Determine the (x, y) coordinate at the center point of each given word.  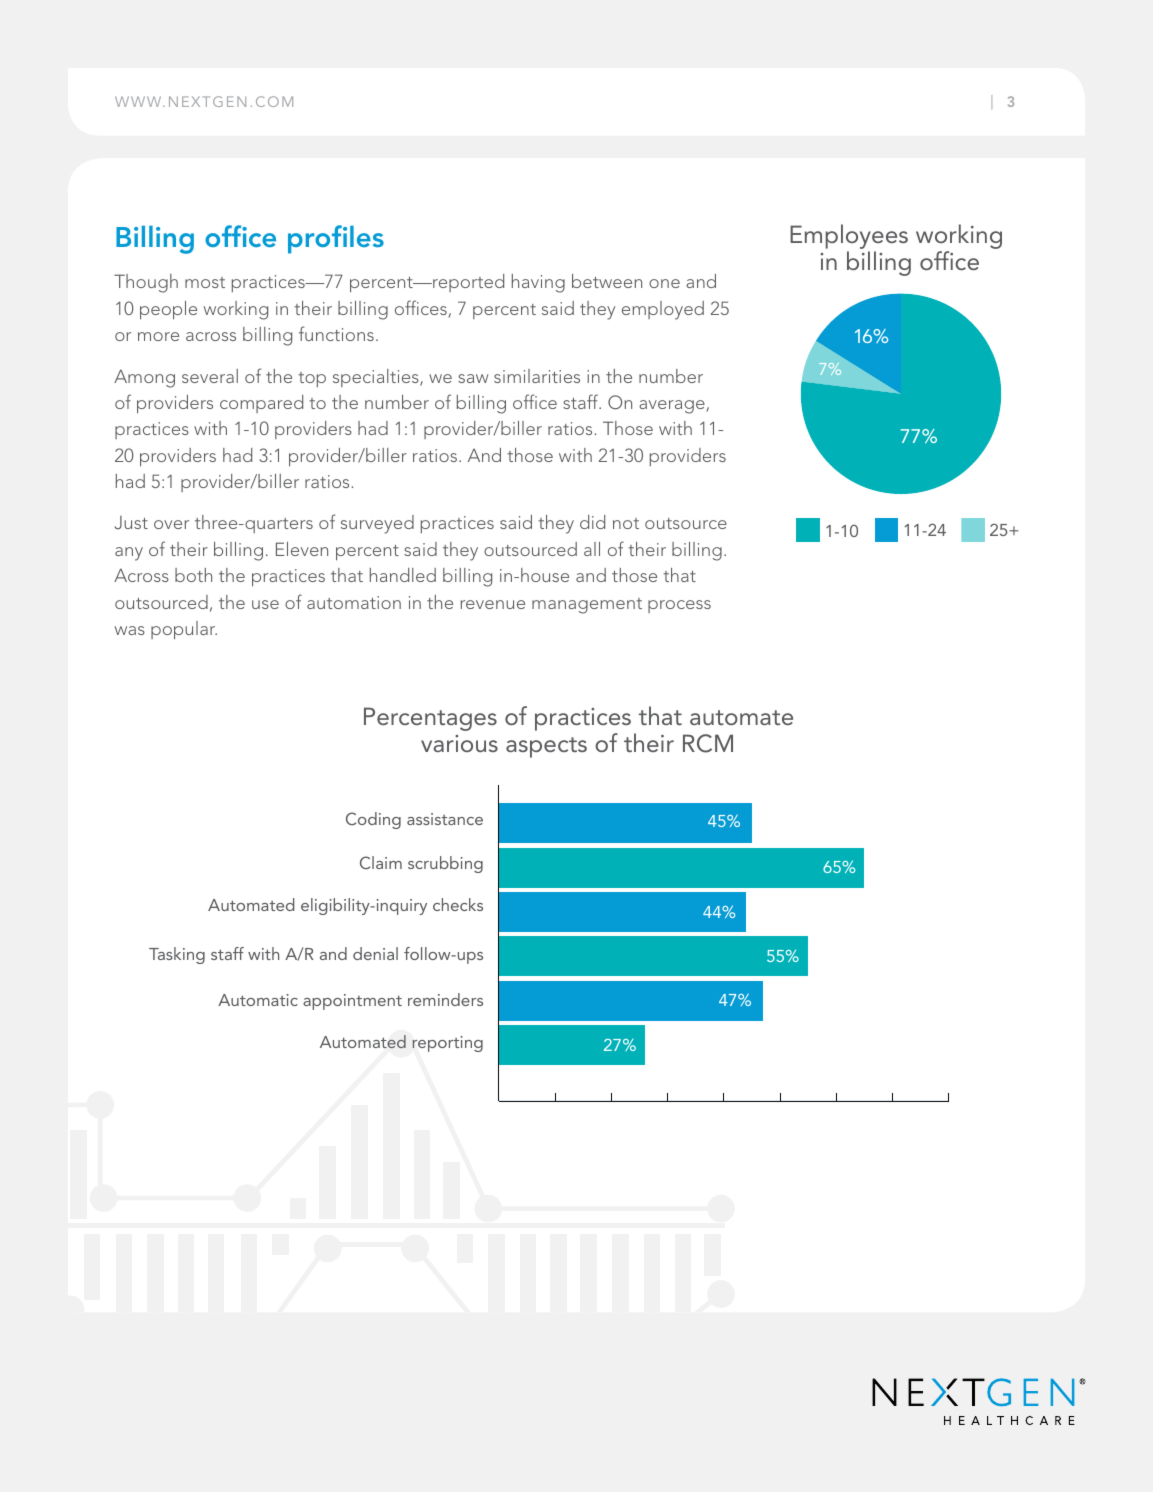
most (205, 282)
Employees (849, 238)
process (679, 606)
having (538, 283)
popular (184, 630)
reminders (445, 999)
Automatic (258, 1000)
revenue (492, 604)
